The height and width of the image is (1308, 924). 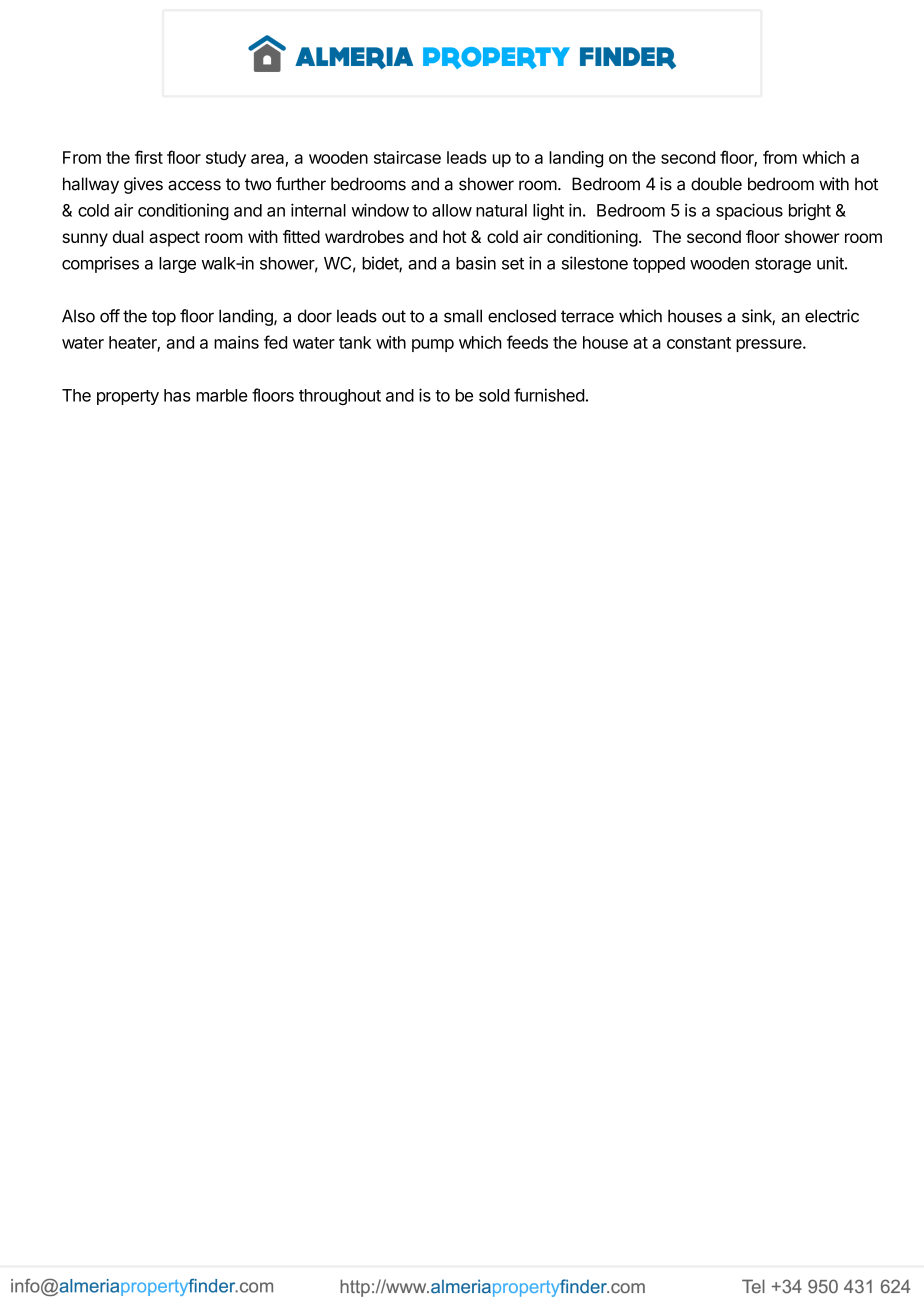 I want to click on first, so click(x=149, y=157).
